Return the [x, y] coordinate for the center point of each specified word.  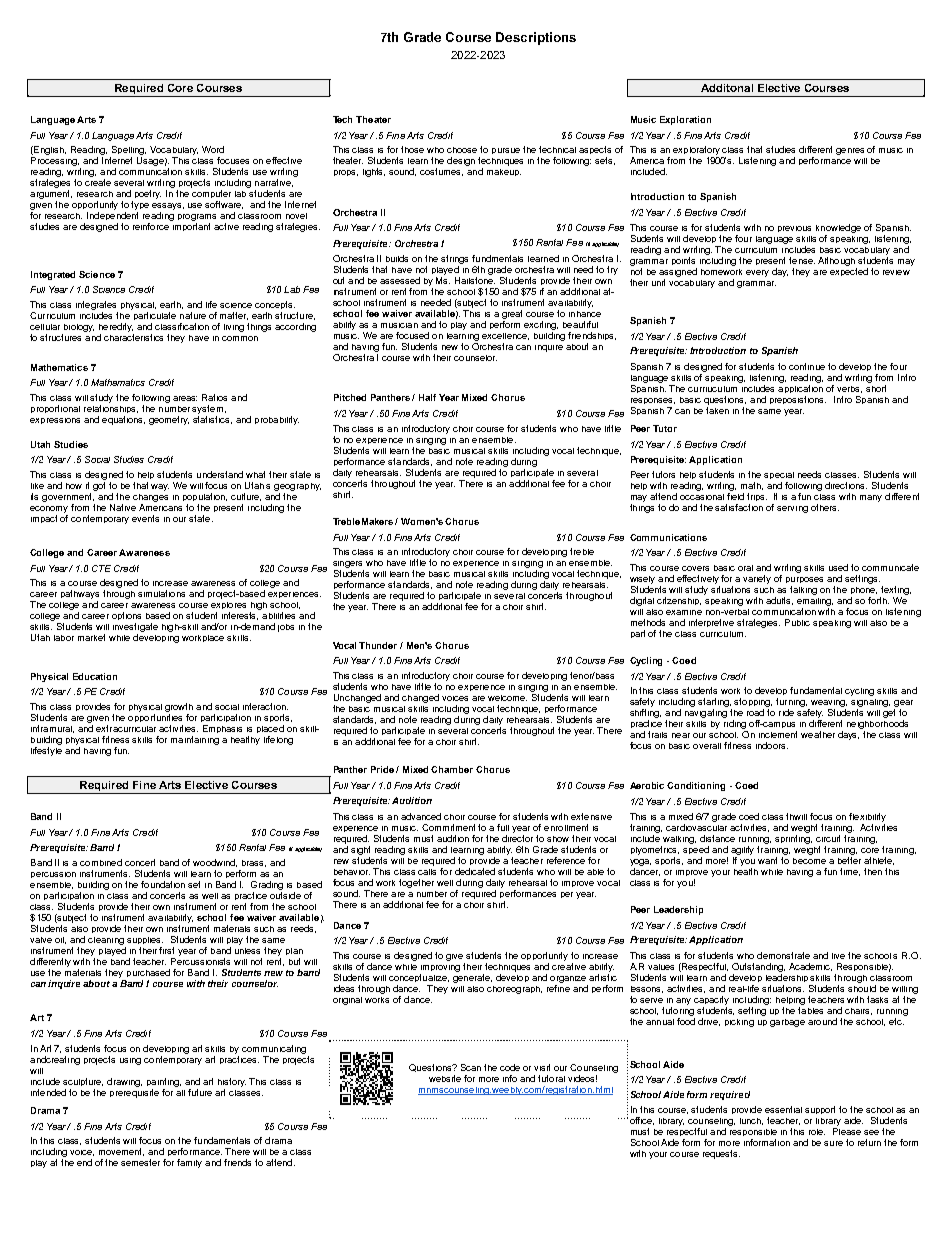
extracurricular [126, 728]
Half [427, 397]
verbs [849, 389]
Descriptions [536, 38]
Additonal [727, 88]
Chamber [452, 769]
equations [123, 420]
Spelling [128, 152]
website [445, 1078]
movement [121, 1152]
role [817, 1132]
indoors [772, 745]
